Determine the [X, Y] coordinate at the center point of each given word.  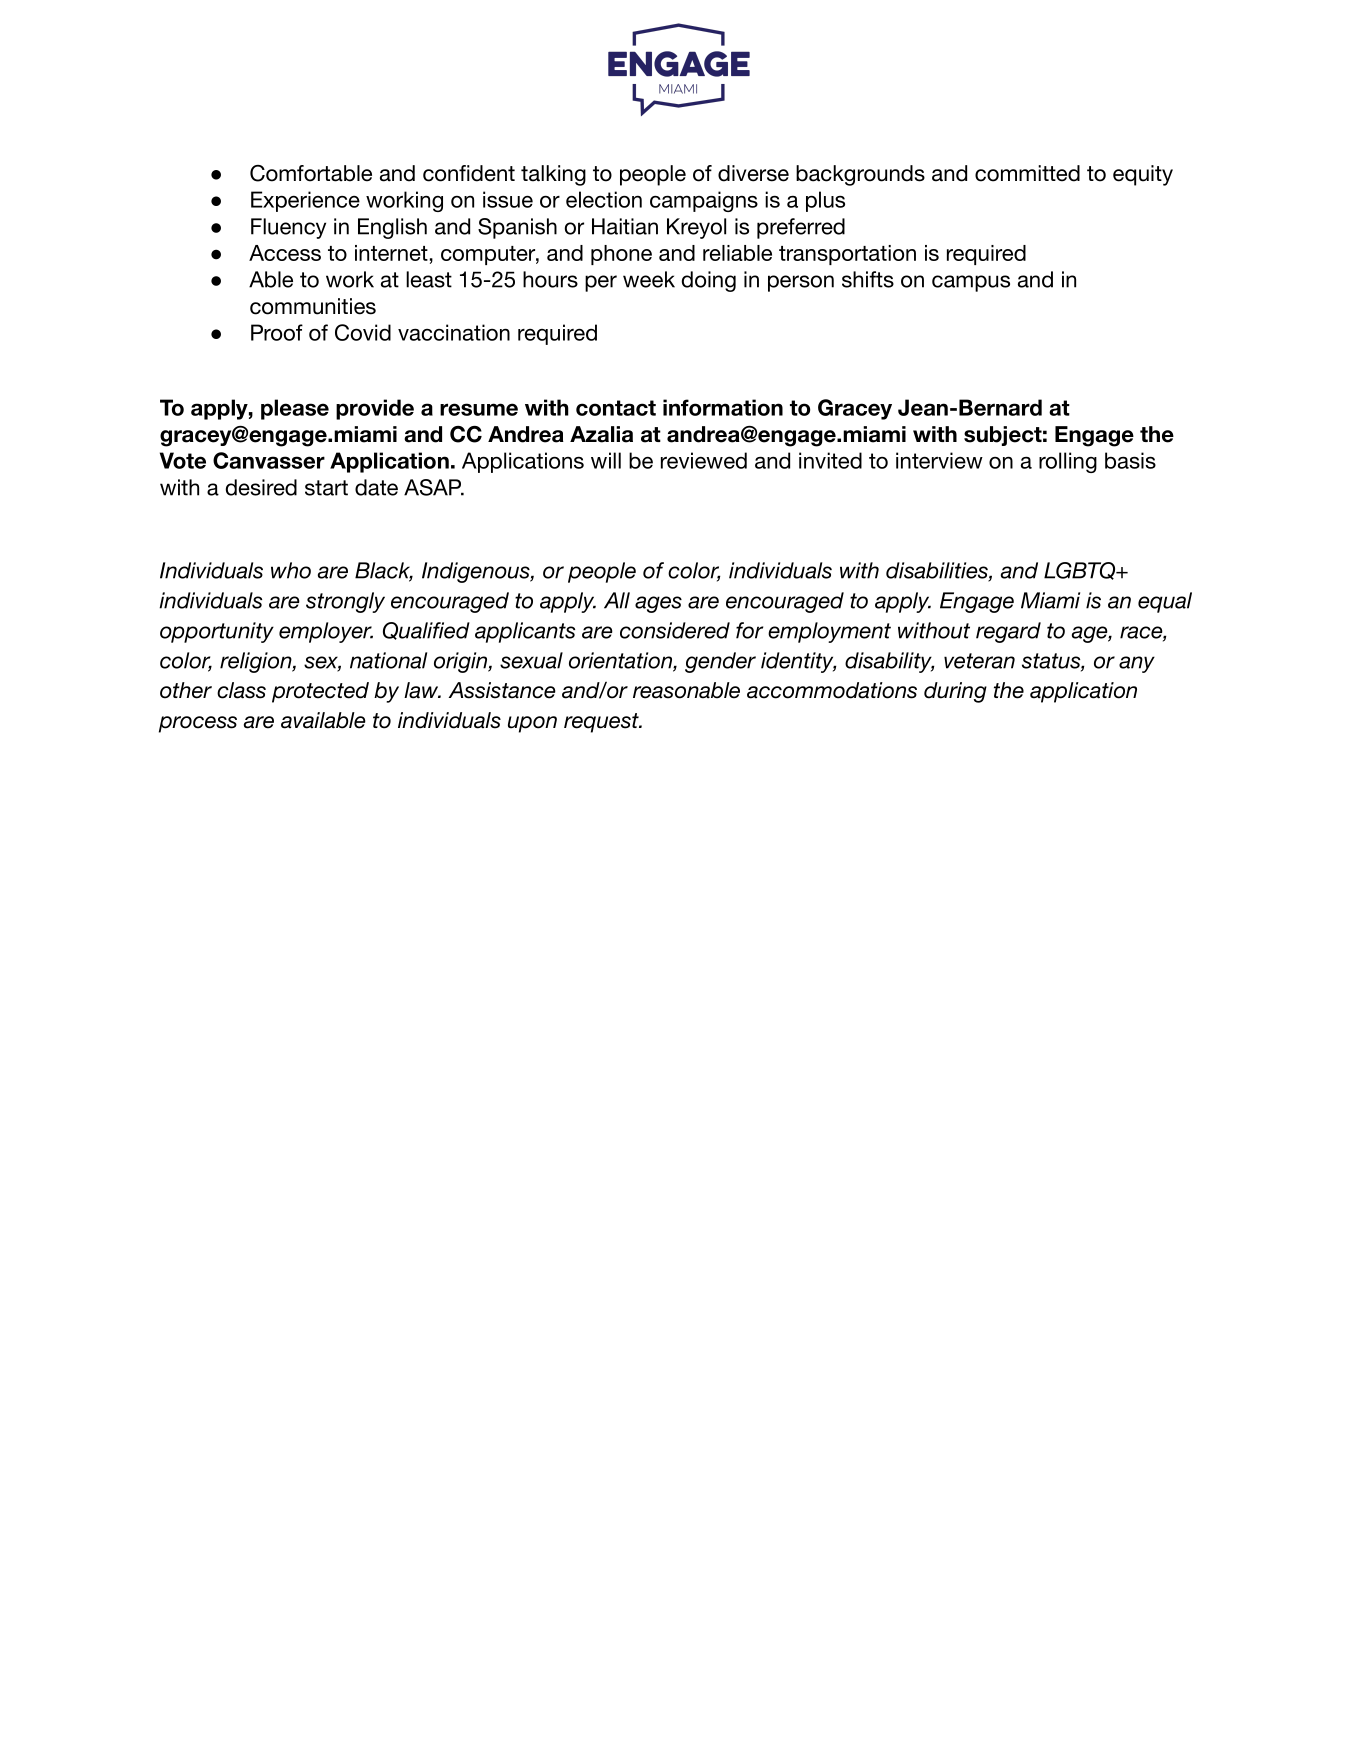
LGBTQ [1081, 571]
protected [320, 692]
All [617, 600]
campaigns [704, 201]
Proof [277, 332]
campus [971, 283]
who [291, 570]
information [723, 407]
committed [1027, 173]
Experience [305, 201]
